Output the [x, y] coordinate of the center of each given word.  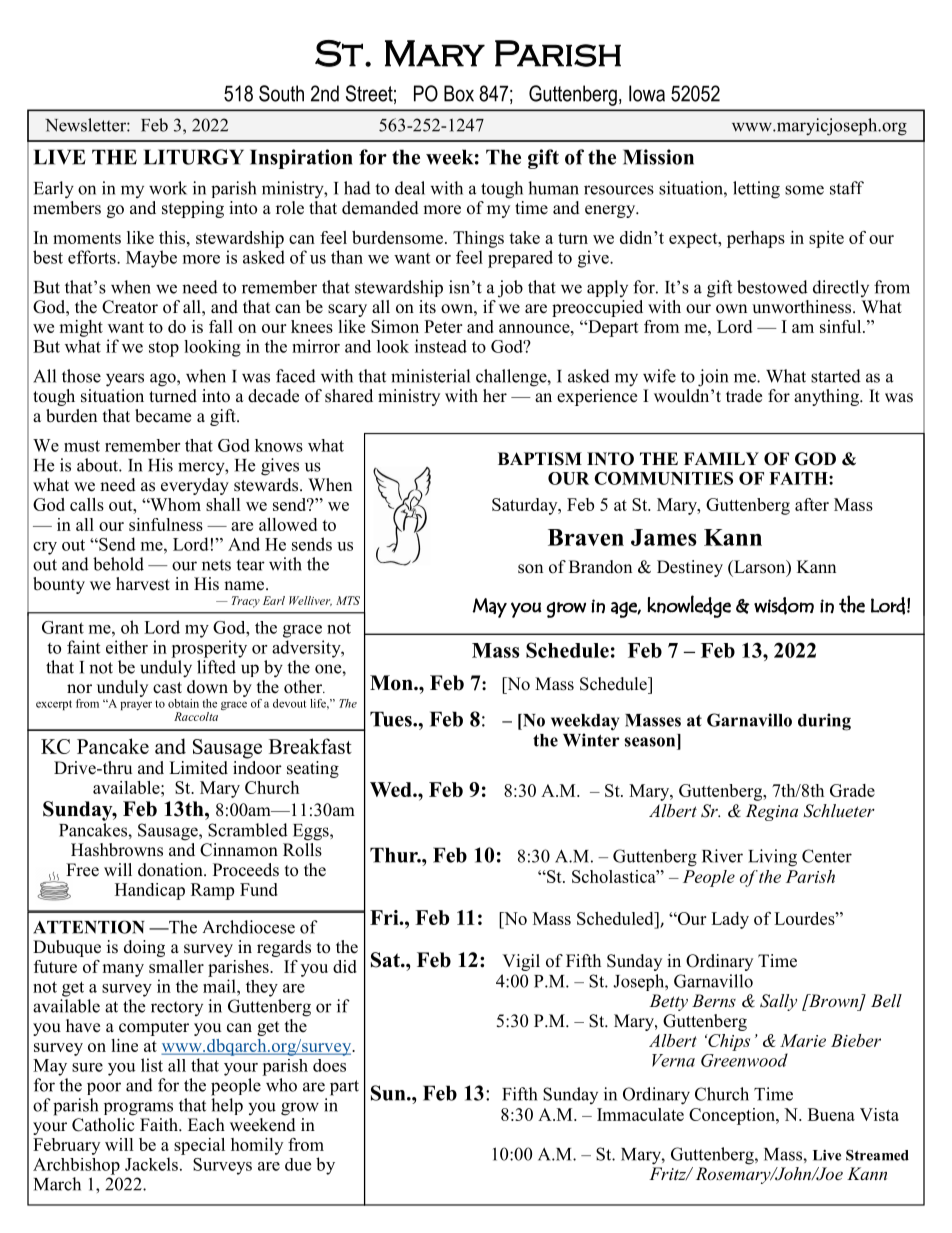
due [298, 1164]
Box [459, 93]
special [199, 1146]
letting [756, 190]
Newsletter [86, 125]
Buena [831, 1114]
